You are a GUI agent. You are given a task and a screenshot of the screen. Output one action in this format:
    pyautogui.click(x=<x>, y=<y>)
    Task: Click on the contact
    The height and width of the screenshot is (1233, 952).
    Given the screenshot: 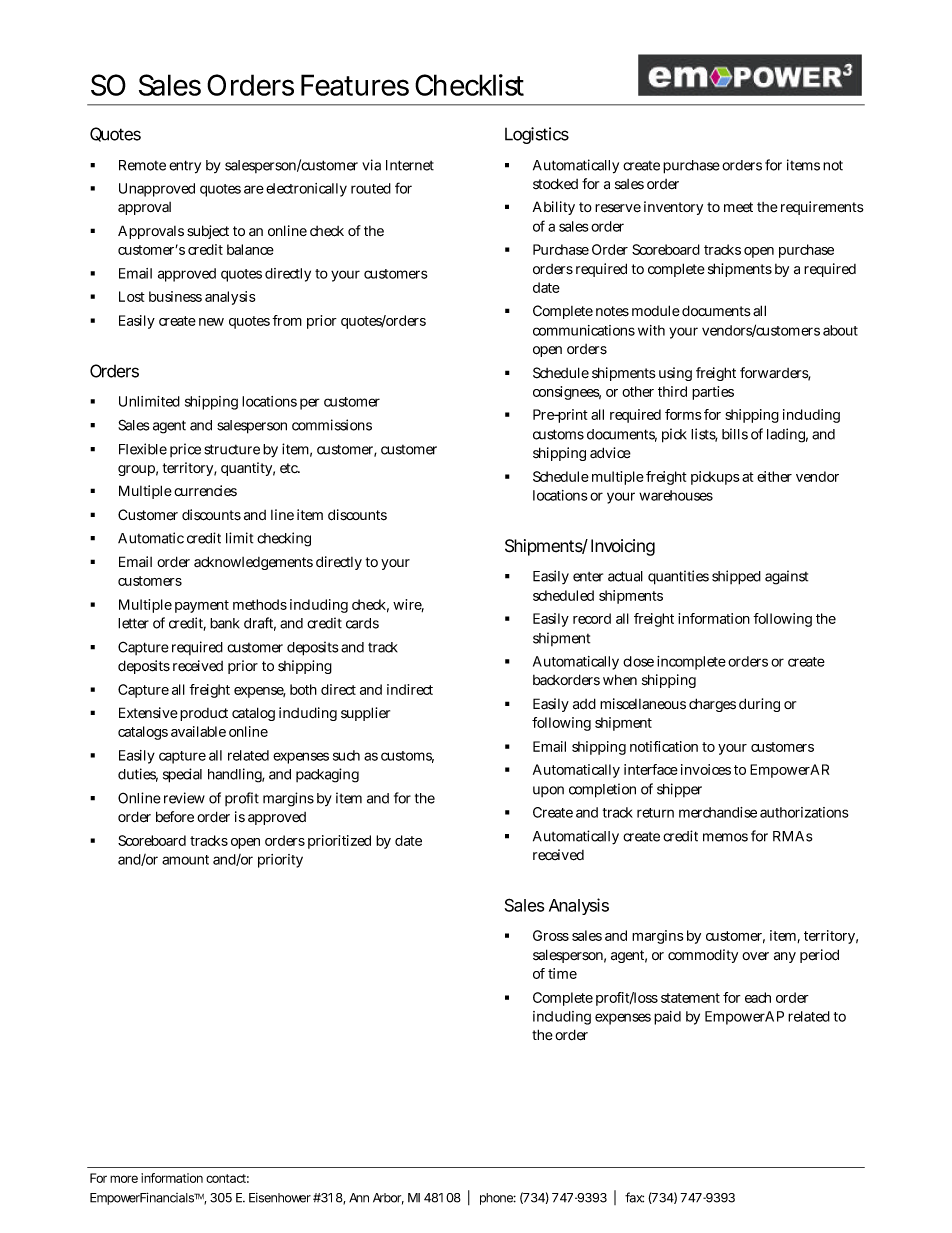 What is the action you would take?
    pyautogui.click(x=227, y=1178)
